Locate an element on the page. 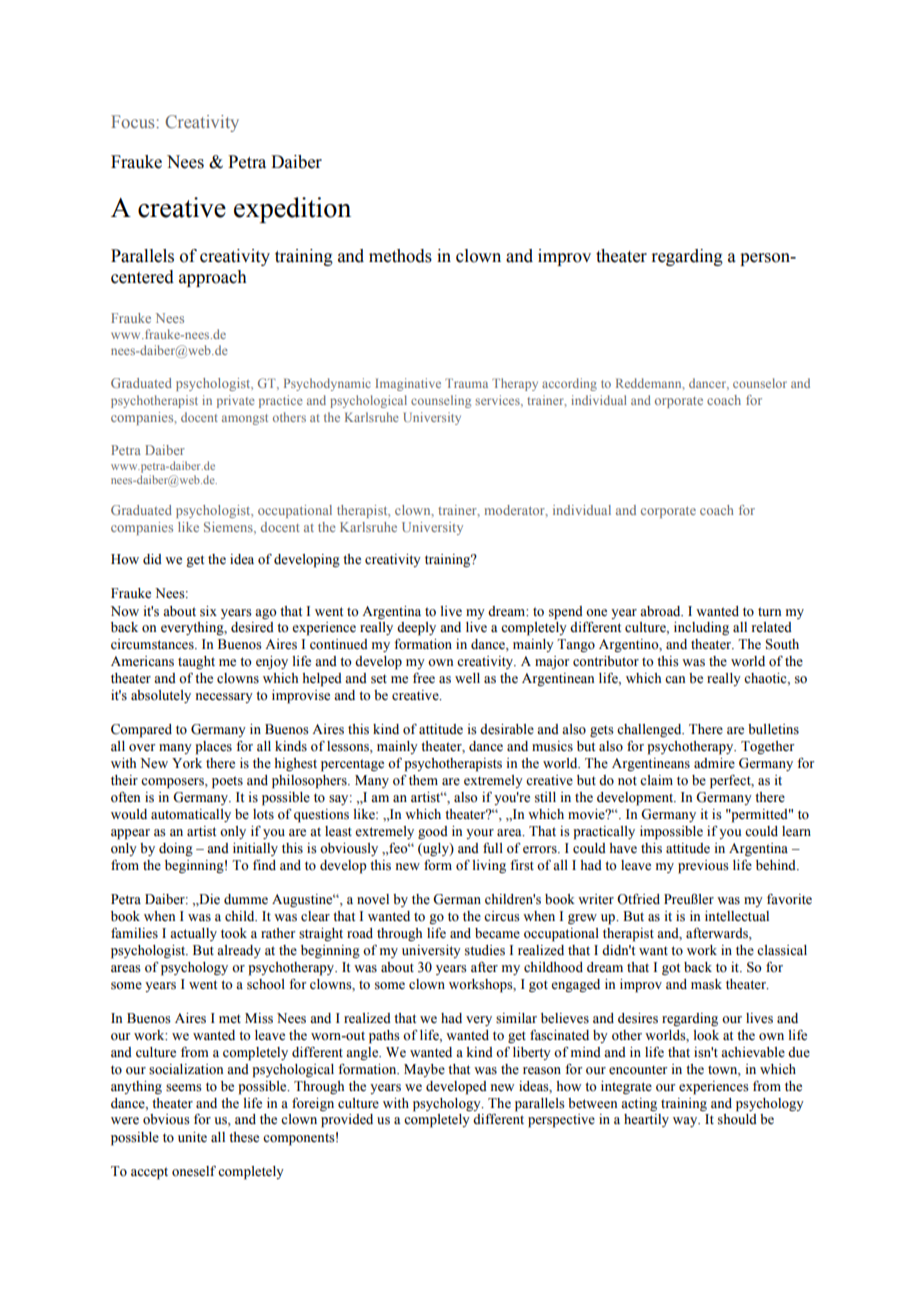  counselor is located at coordinates (760, 383).
